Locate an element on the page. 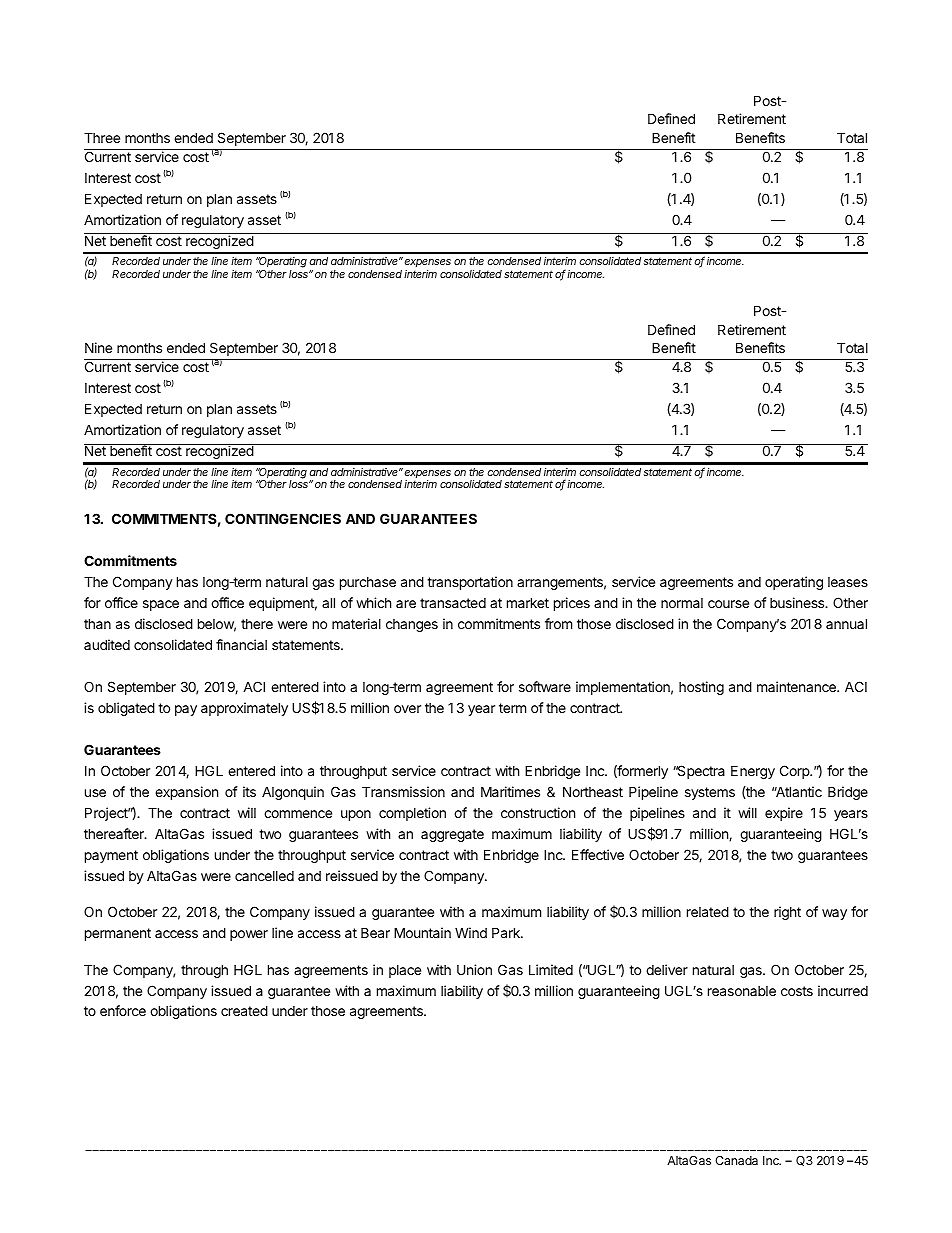 The width and height of the image is (952, 1233). Nine is located at coordinates (98, 347).
